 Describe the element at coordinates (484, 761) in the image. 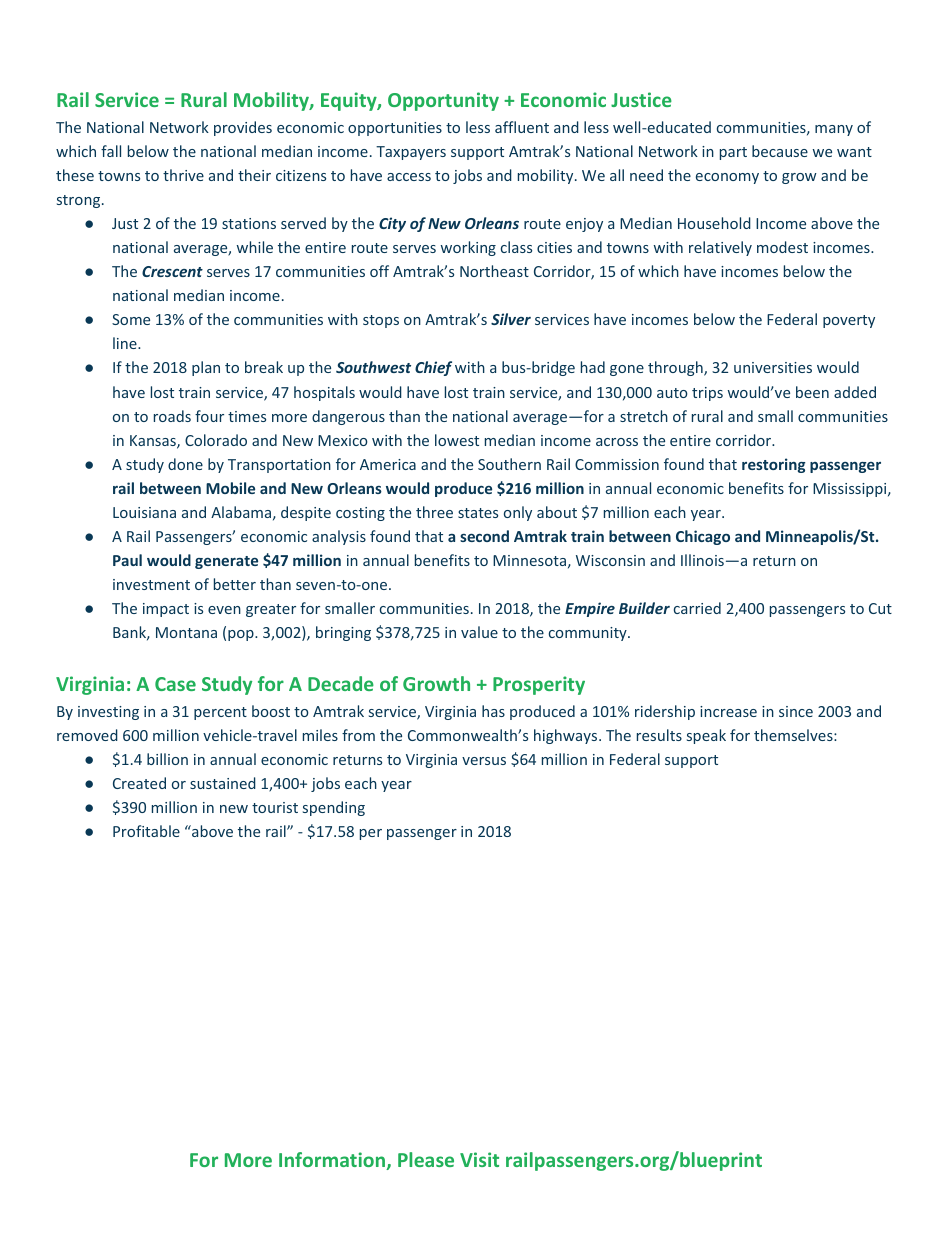

I see `versus` at that location.
